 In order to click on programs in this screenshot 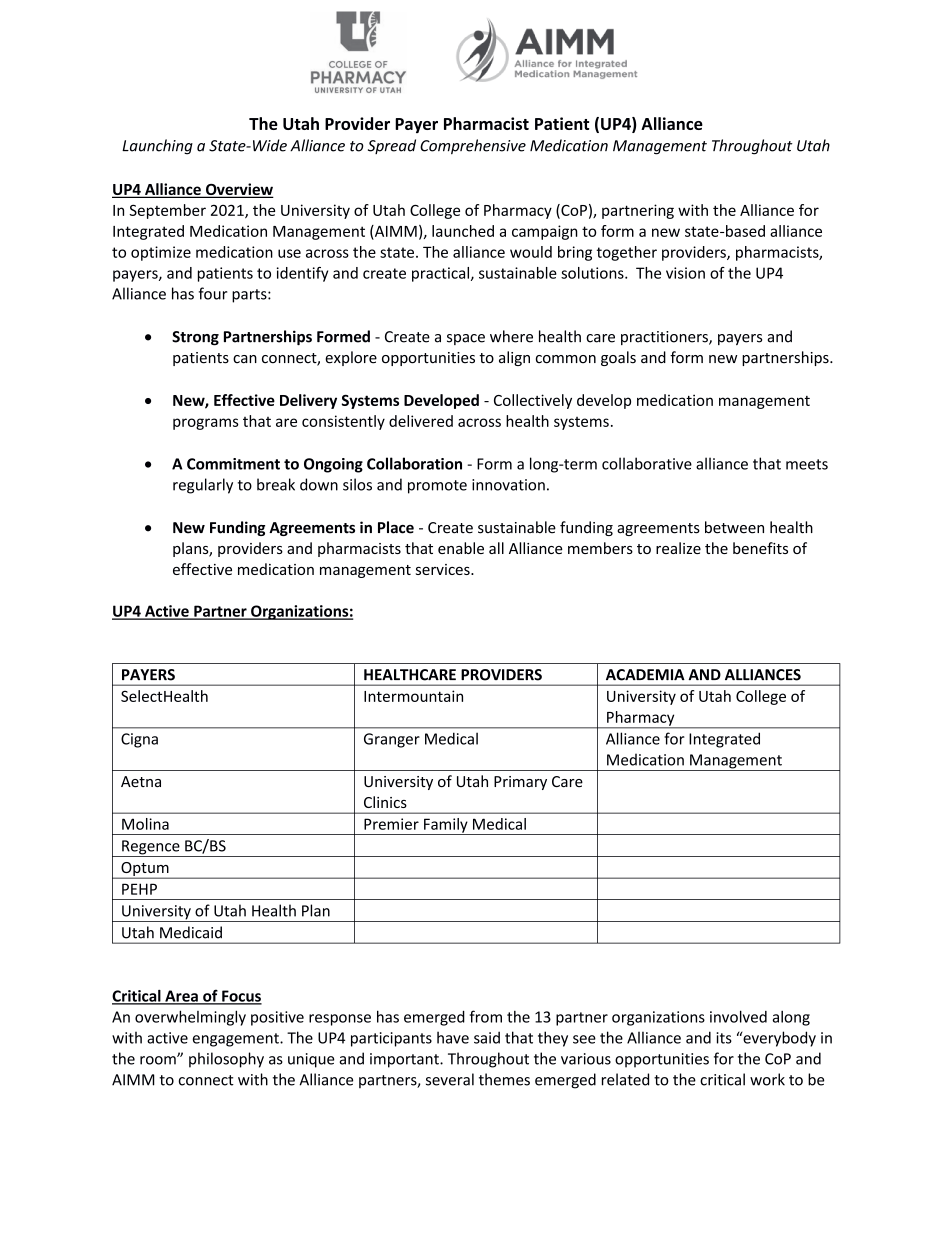, I will do `click(206, 424)`.
